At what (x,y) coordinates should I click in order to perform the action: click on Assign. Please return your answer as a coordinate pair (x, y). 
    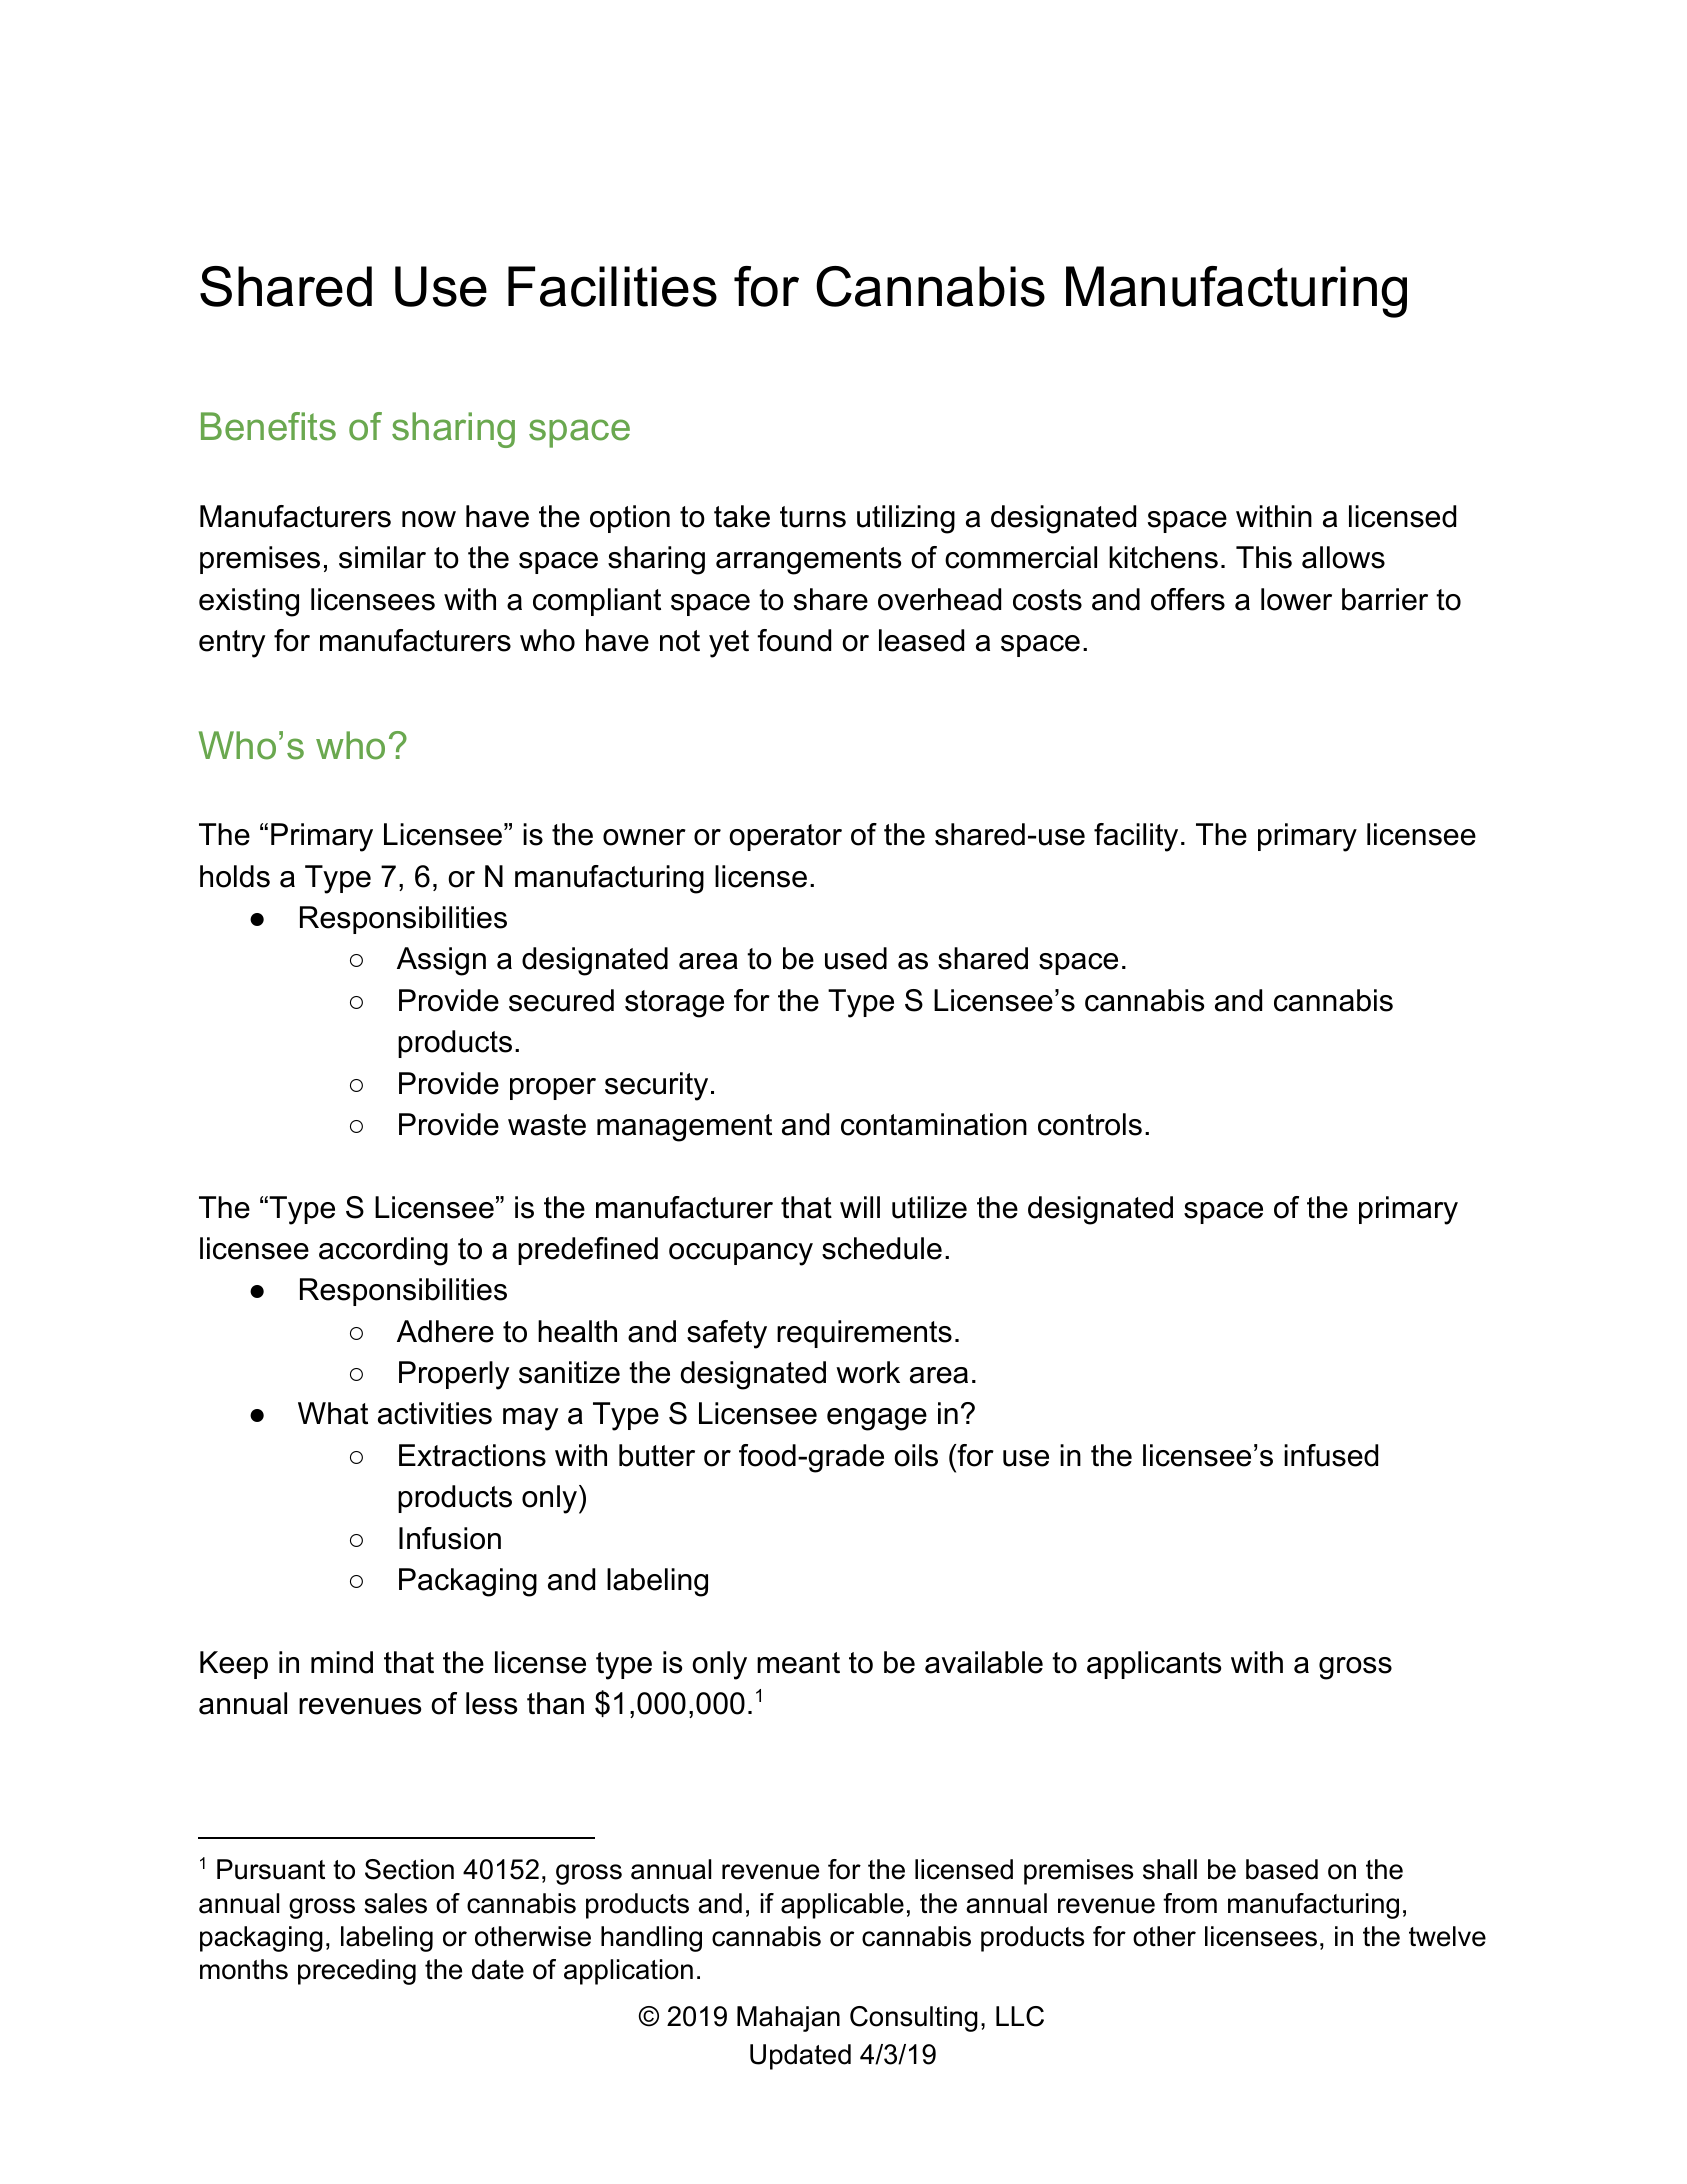
    Looking at the image, I should click on (441, 961).
